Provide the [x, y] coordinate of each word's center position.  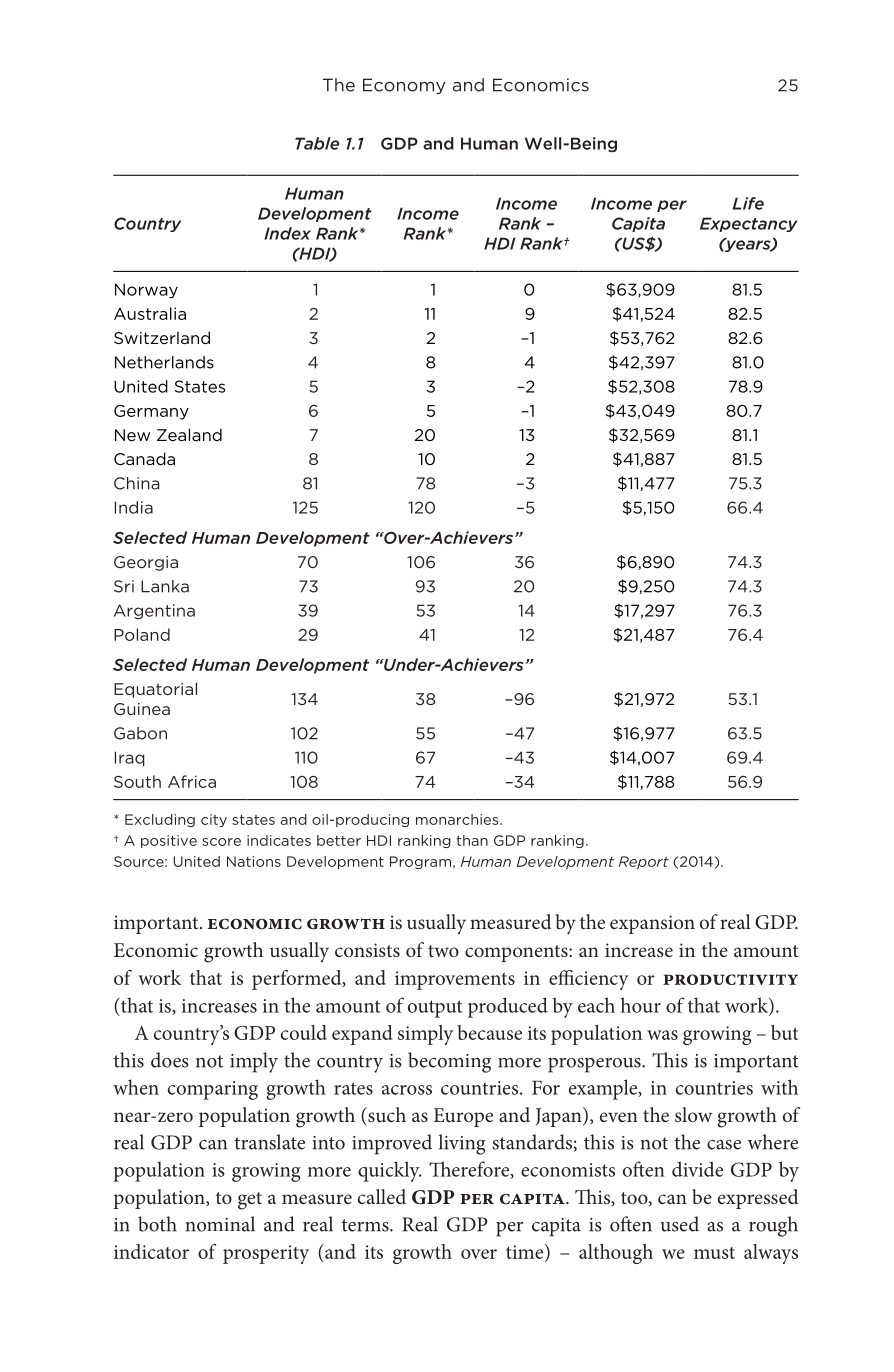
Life [748, 203]
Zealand [189, 434]
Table [317, 143]
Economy [404, 86]
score [221, 842]
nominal [220, 1224]
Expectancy [749, 224]
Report [644, 862]
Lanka [165, 586]
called [382, 1196]
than [472, 840]
